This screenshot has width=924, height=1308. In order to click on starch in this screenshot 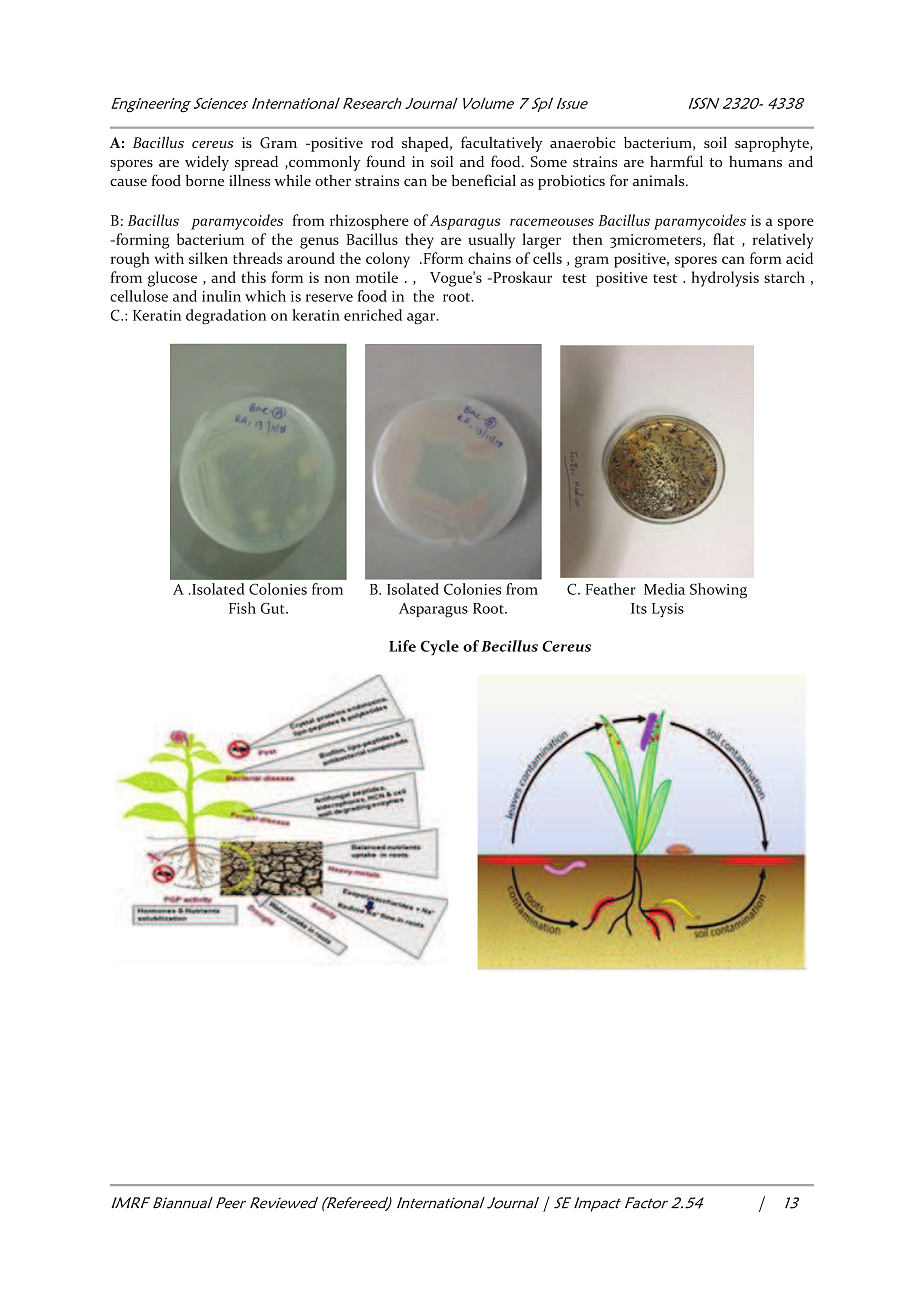, I will do `click(784, 277)`.
